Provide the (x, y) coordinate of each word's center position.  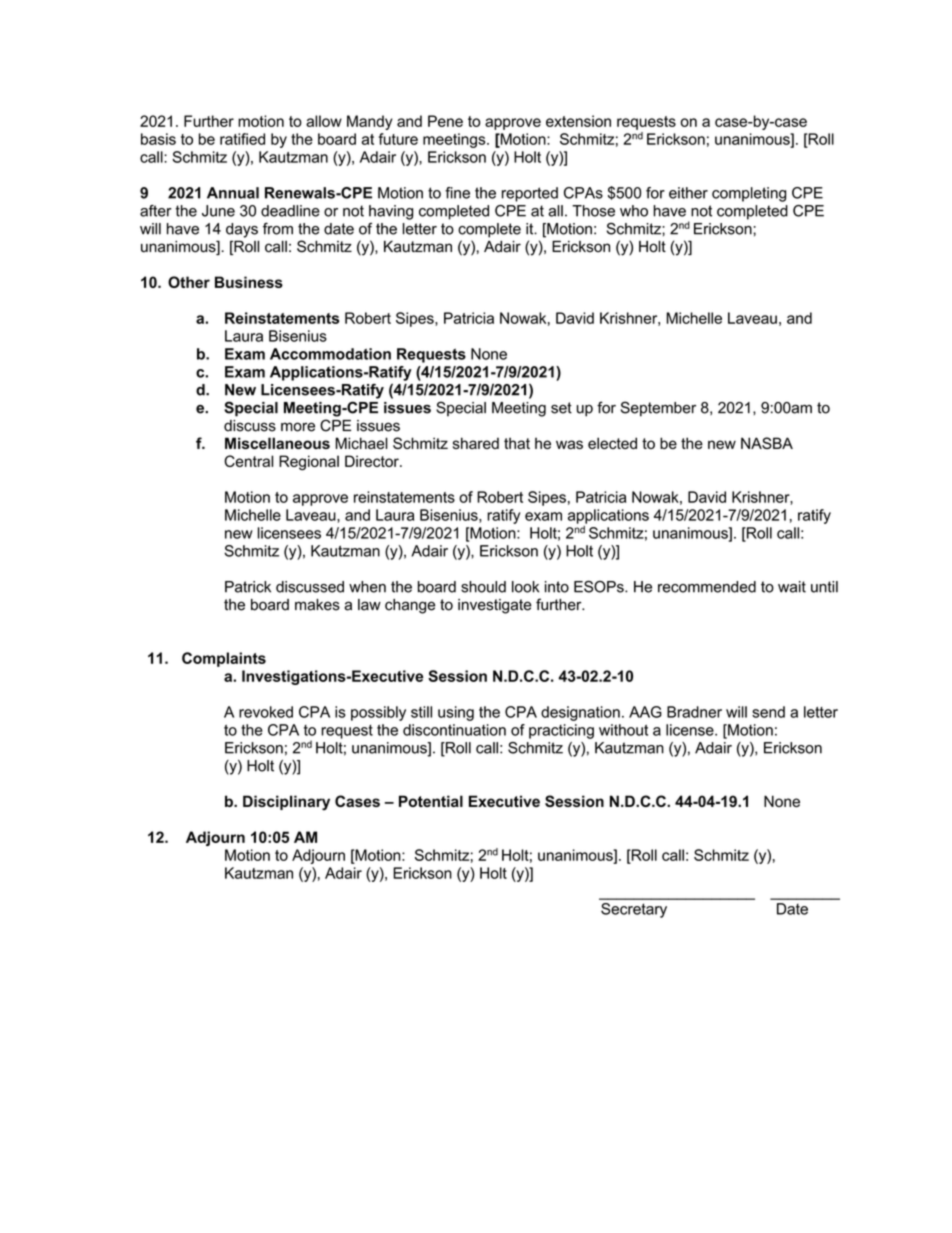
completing (749, 194)
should (483, 587)
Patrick (248, 587)
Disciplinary (286, 803)
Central (248, 461)
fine (457, 193)
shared (476, 443)
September (658, 409)
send (768, 712)
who (634, 211)
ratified (242, 139)
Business (249, 282)
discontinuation (454, 730)
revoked (266, 712)
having (391, 212)
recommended (707, 587)
